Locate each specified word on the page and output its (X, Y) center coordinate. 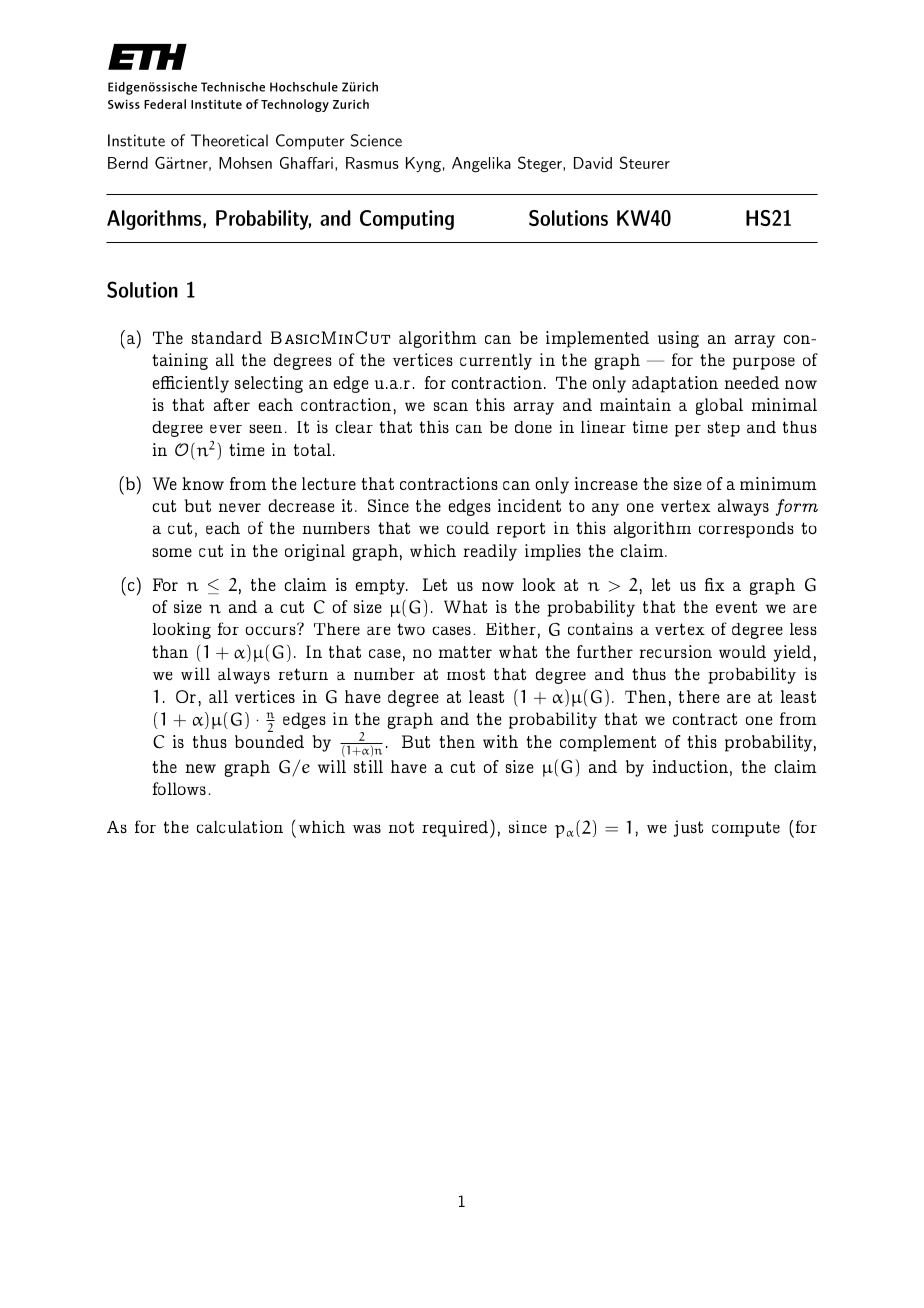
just (688, 828)
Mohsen (245, 163)
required (456, 829)
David (593, 163)
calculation (240, 826)
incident (529, 505)
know (203, 483)
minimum (778, 483)
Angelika (481, 165)
